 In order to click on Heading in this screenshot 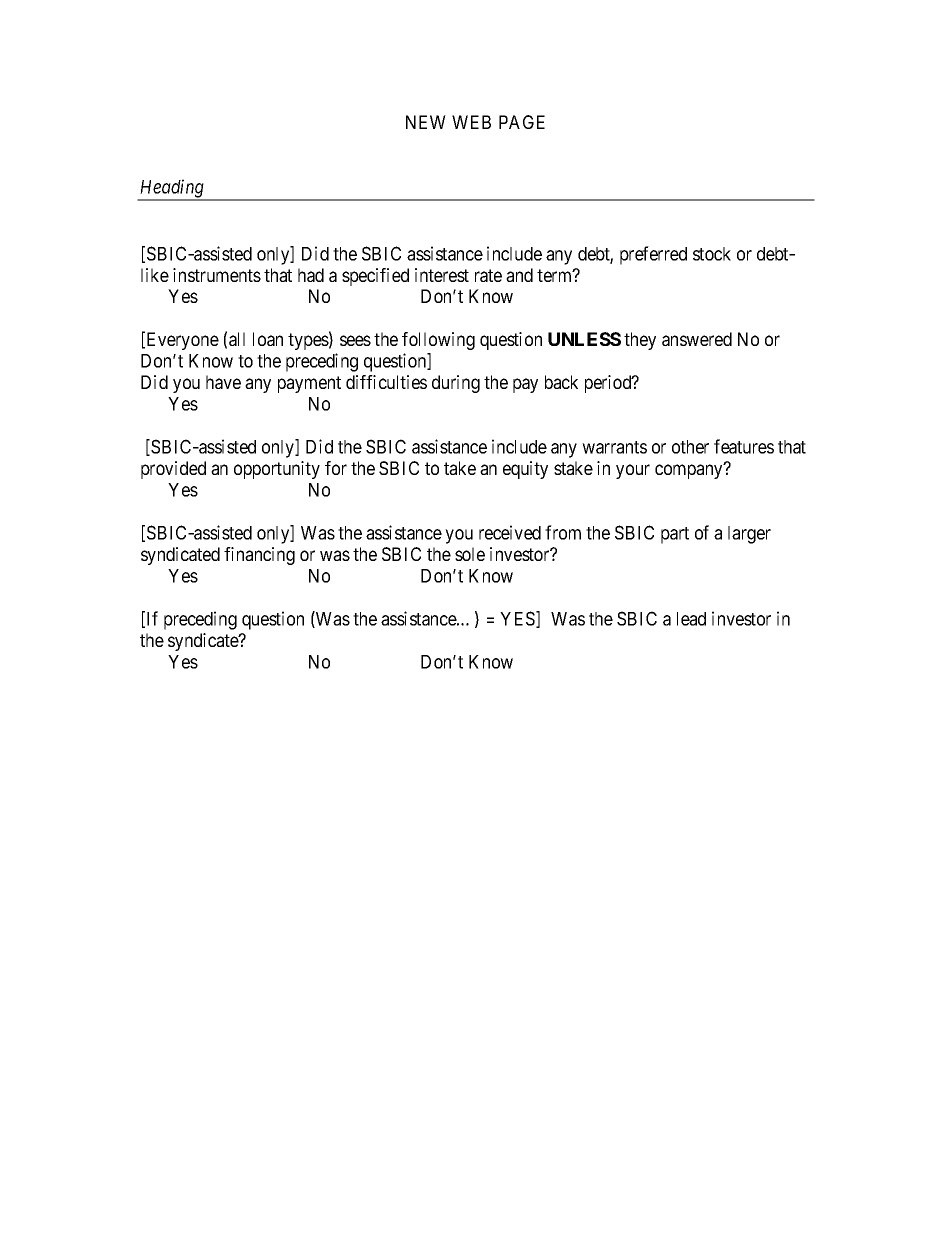, I will do `click(171, 189)`.
